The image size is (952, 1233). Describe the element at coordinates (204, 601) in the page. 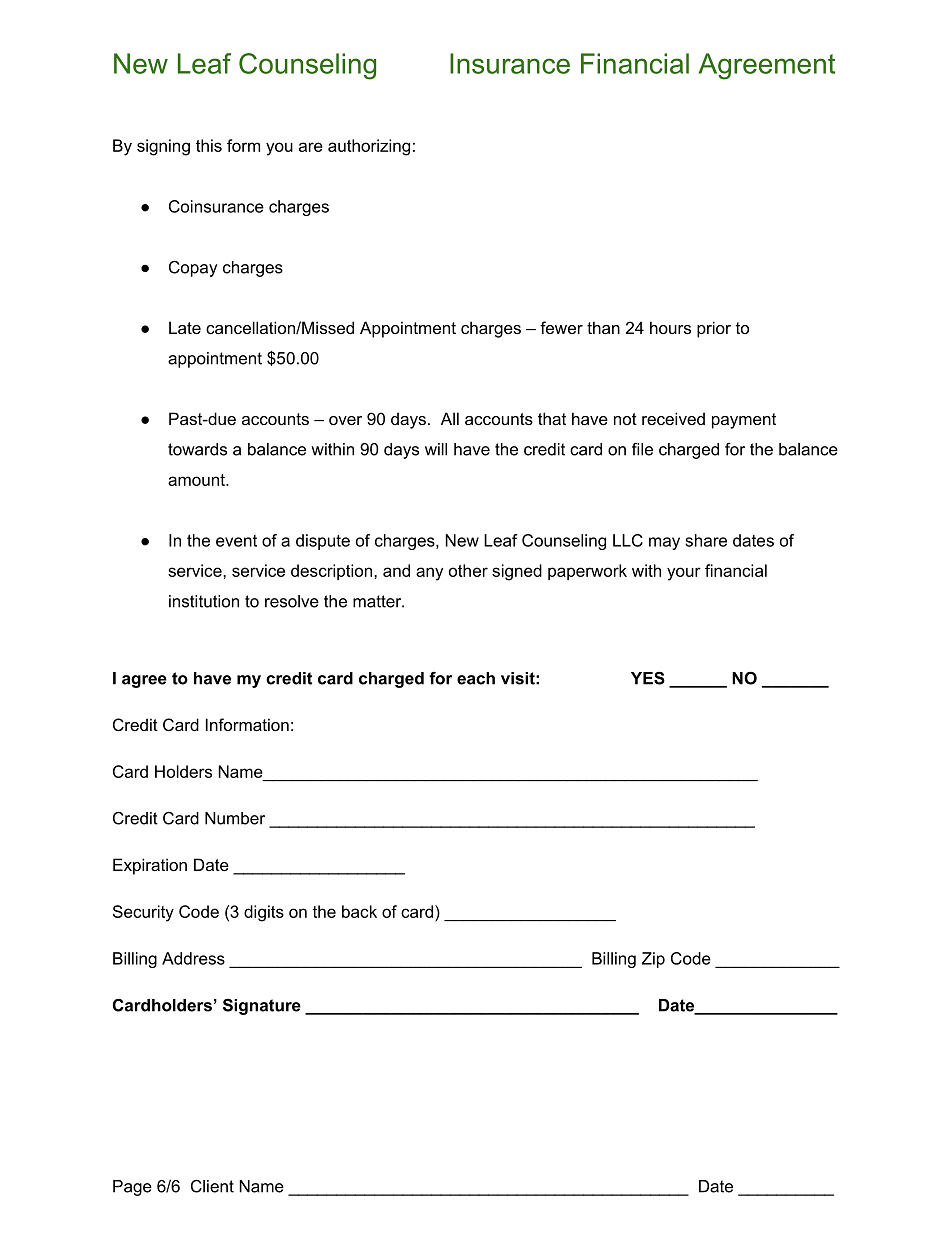

I see `institution` at that location.
